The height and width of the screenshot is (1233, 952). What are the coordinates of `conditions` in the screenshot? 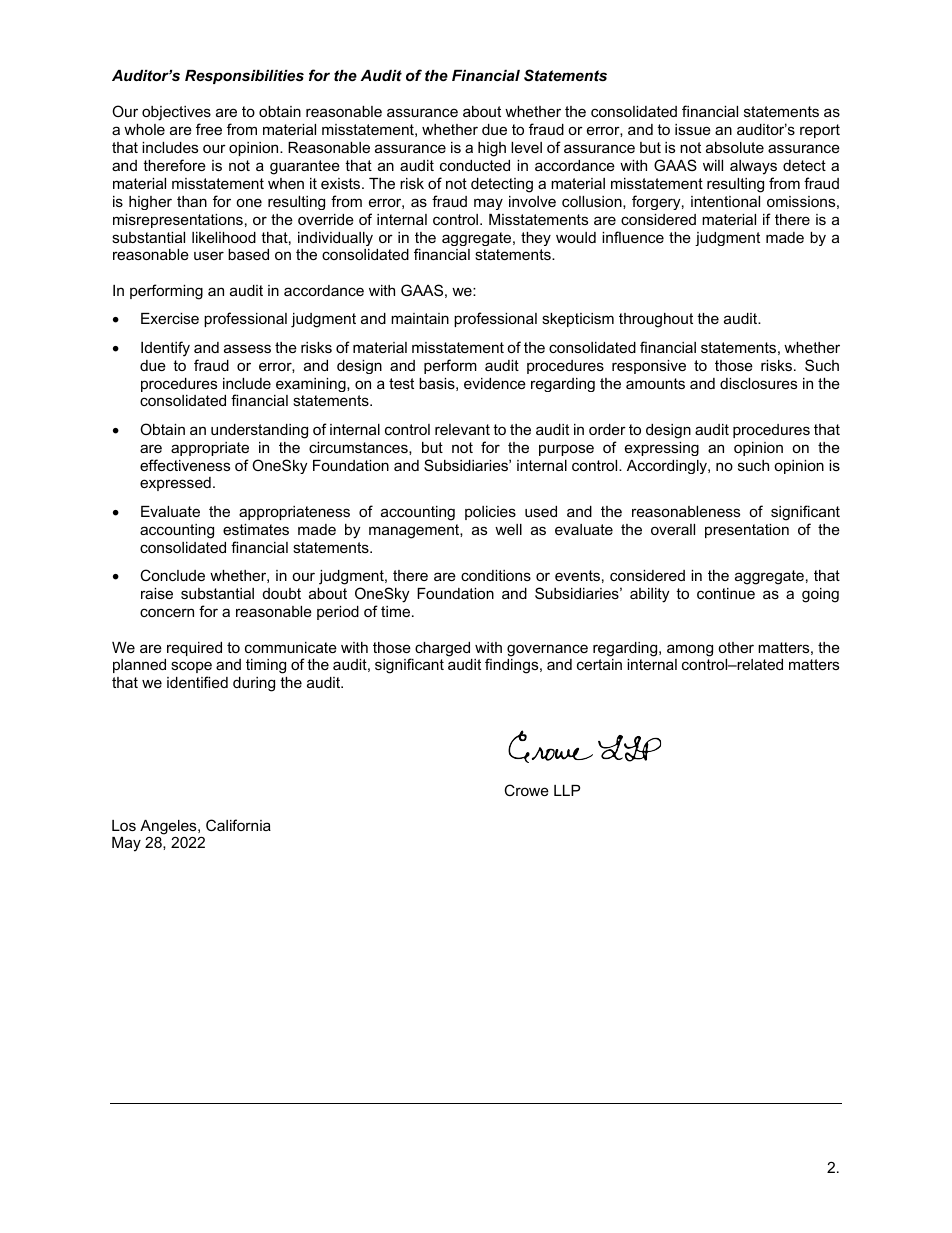 It's located at (496, 575).
